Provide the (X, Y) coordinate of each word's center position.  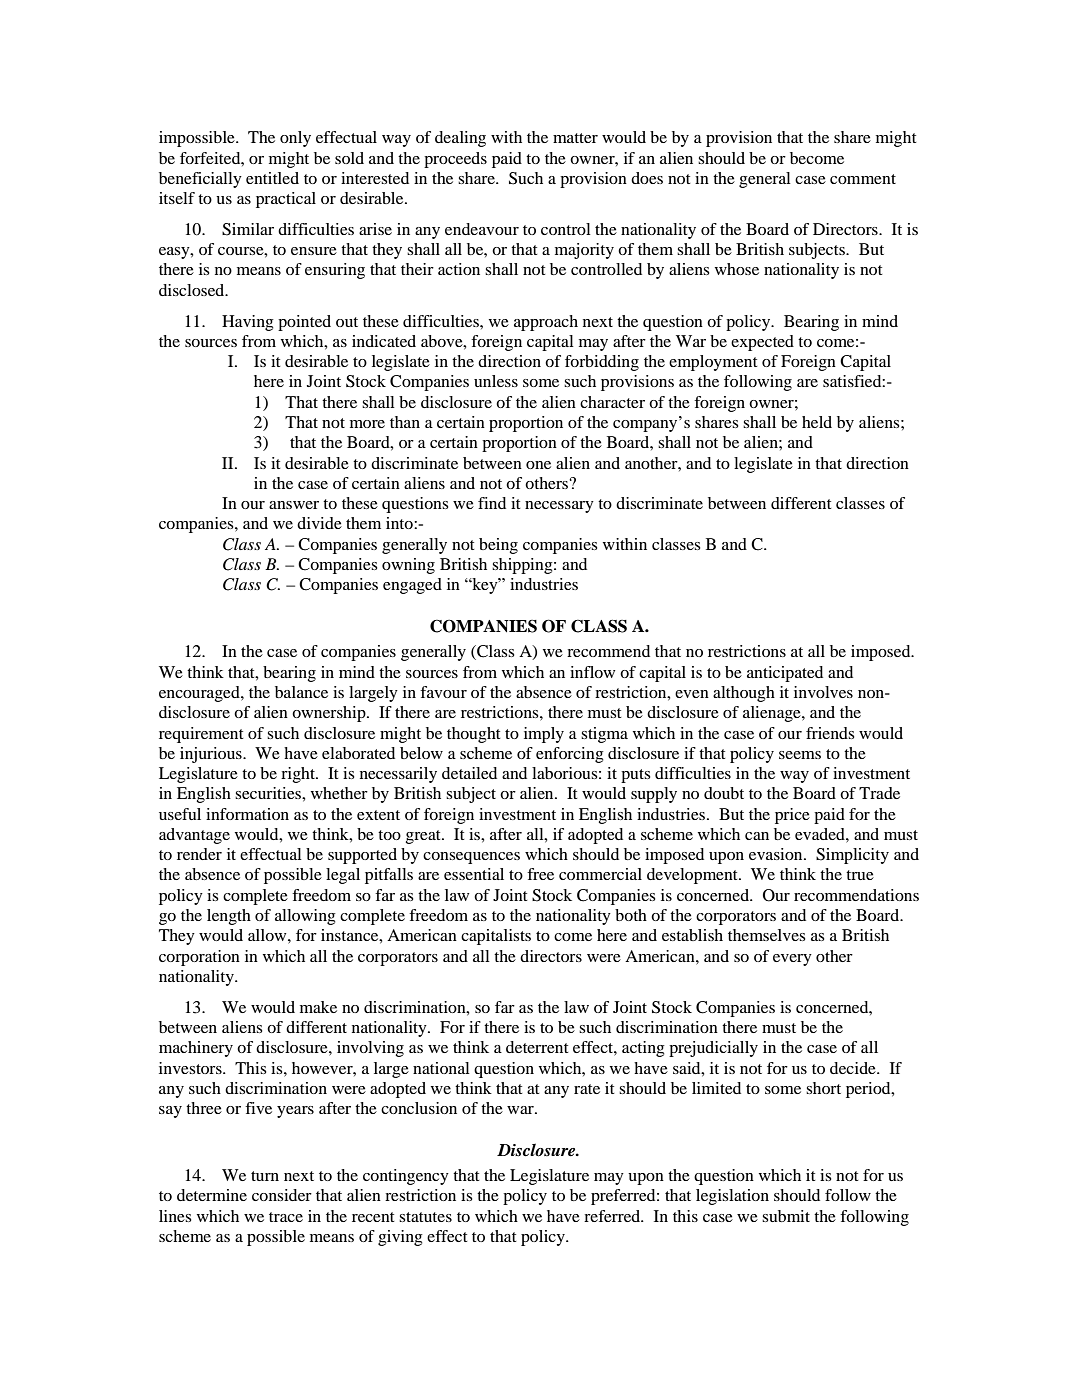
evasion (777, 854)
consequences (471, 858)
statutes (425, 1217)
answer (294, 505)
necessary (559, 507)
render (199, 854)
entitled (272, 178)
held (817, 422)
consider (282, 1195)
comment (863, 179)
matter (575, 138)
